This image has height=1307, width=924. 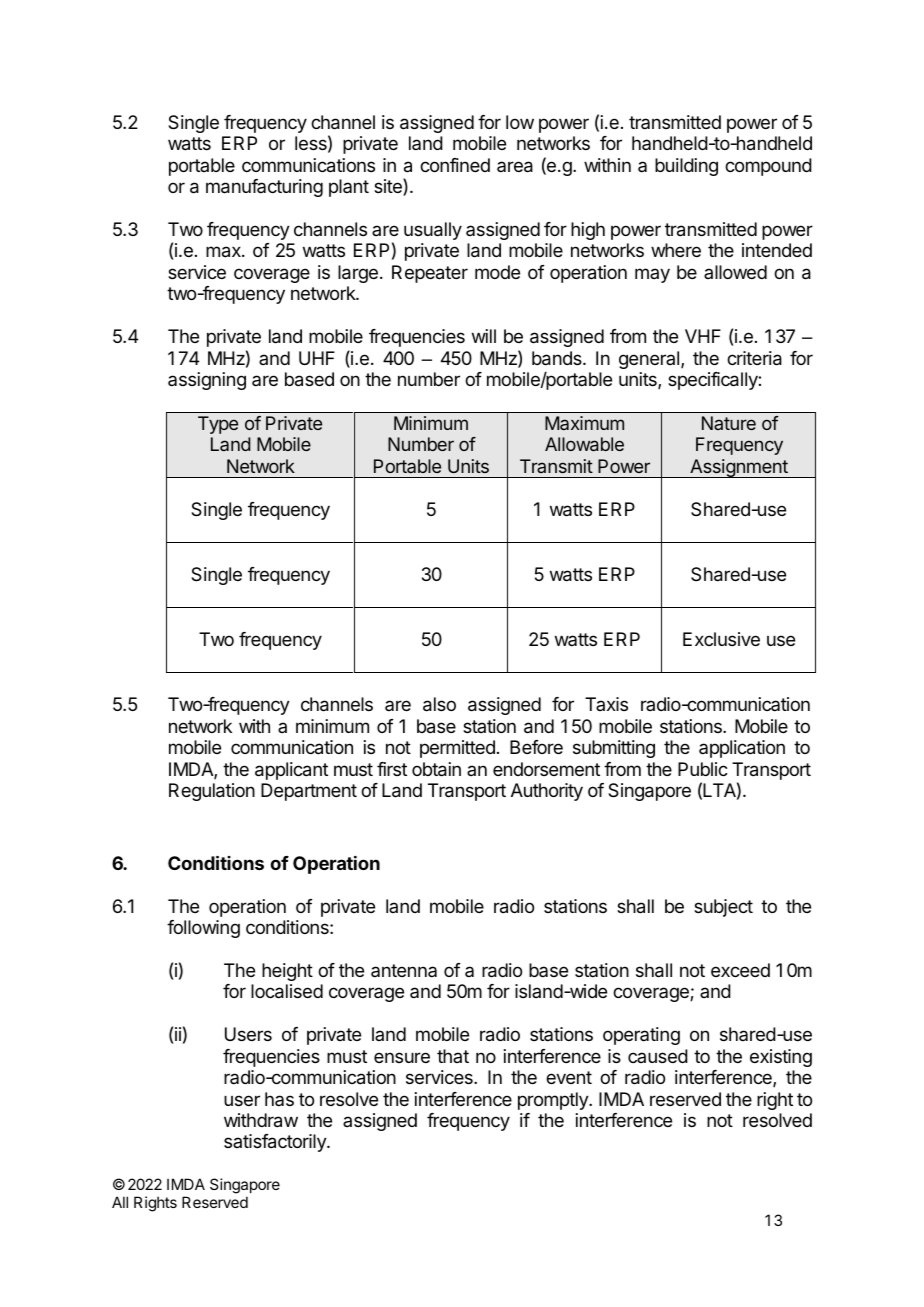 What do you see at coordinates (291, 771) in the image?
I see `applicant` at bounding box center [291, 771].
